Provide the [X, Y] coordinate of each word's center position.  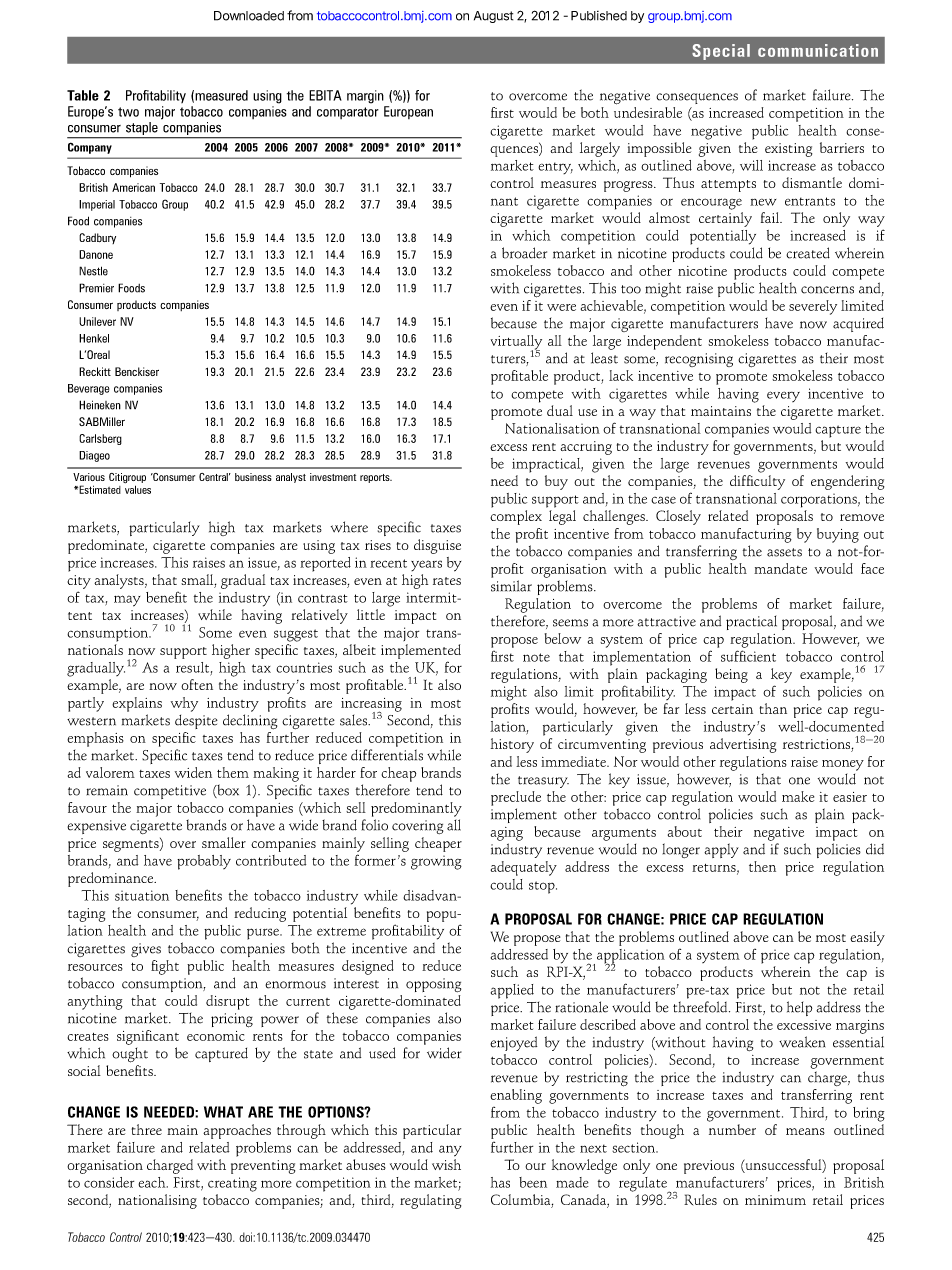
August [493, 17]
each [153, 1182]
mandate [780, 568]
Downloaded [249, 16]
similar [511, 586]
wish [446, 1164]
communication [818, 50]
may [127, 601]
